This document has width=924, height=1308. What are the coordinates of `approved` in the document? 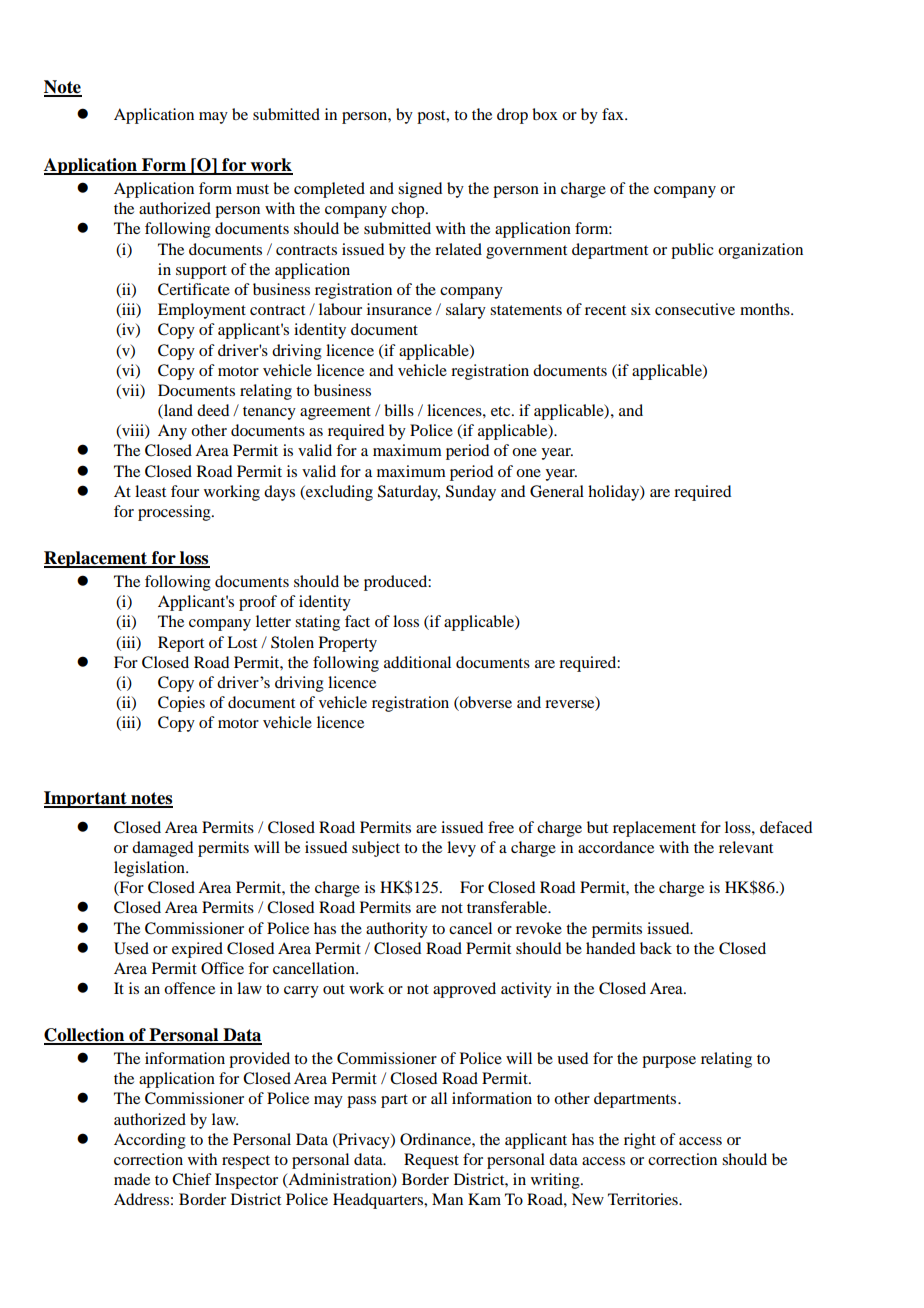 It's located at (464, 990).
